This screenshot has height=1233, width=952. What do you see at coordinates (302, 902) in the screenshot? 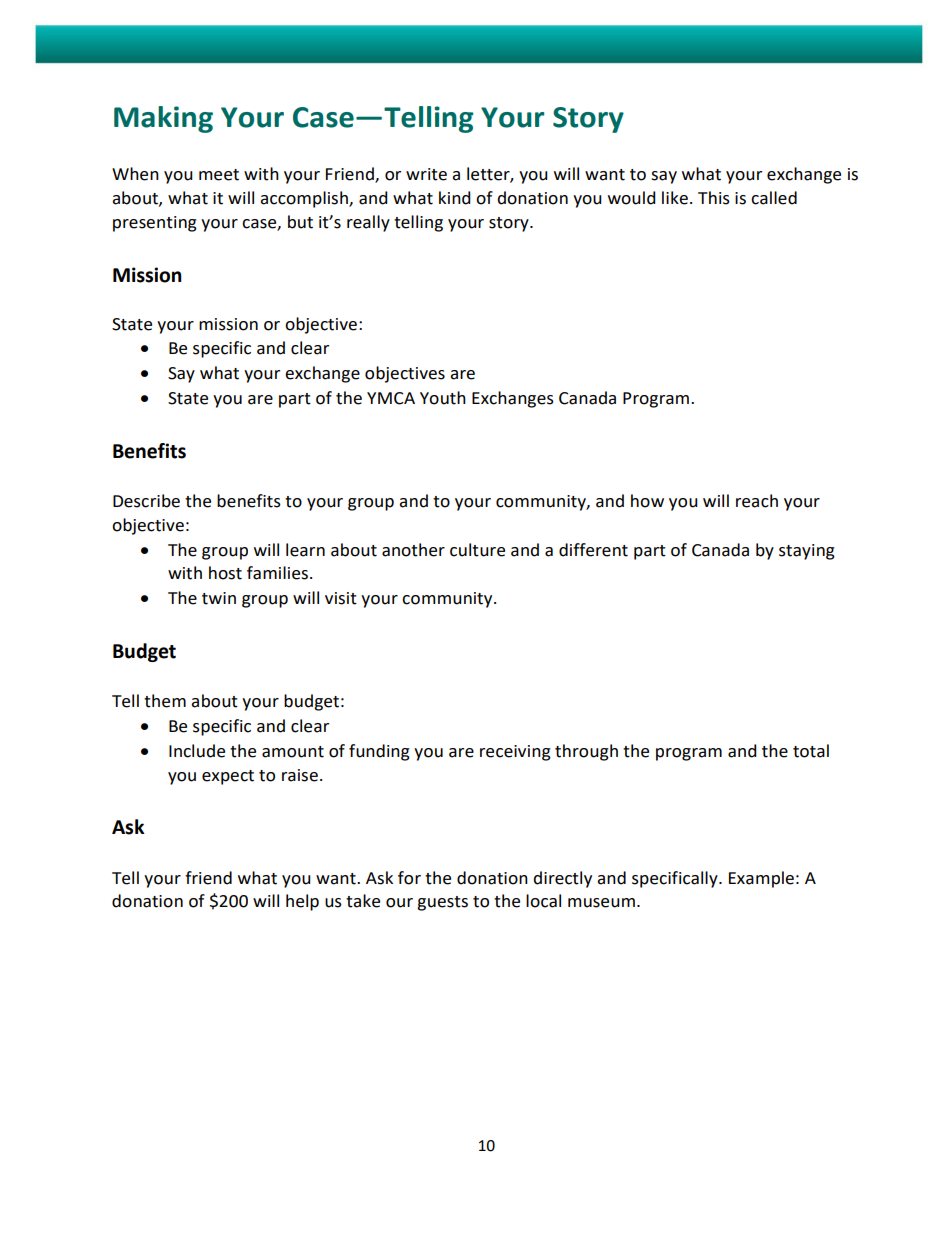
I see `help` at bounding box center [302, 902].
